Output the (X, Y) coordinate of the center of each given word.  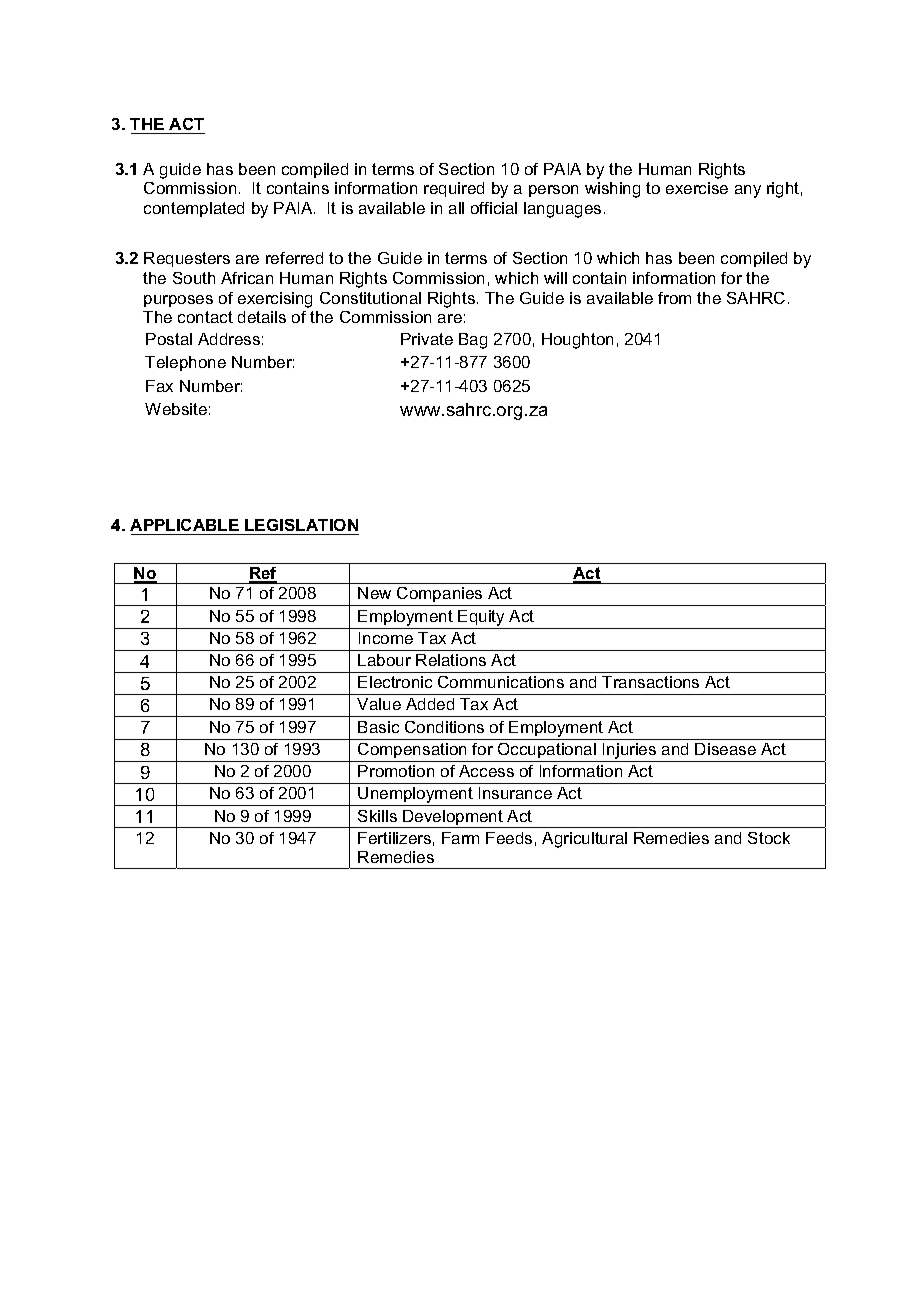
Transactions (650, 682)
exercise (697, 188)
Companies (440, 596)
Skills (377, 816)
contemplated (194, 209)
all (456, 208)
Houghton (577, 341)
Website (176, 409)
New (374, 593)
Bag (473, 341)
